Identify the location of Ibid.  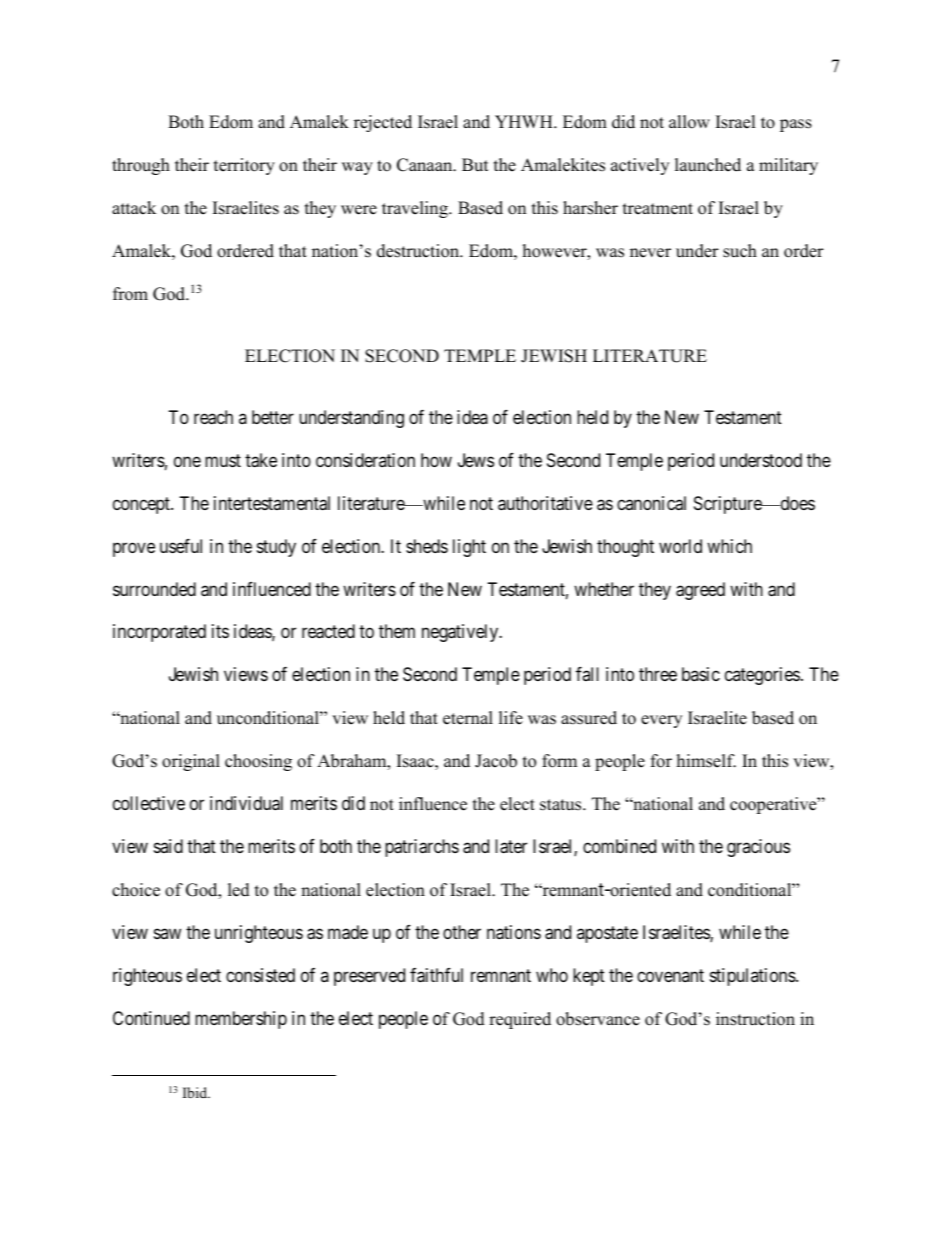
(196, 1092).
